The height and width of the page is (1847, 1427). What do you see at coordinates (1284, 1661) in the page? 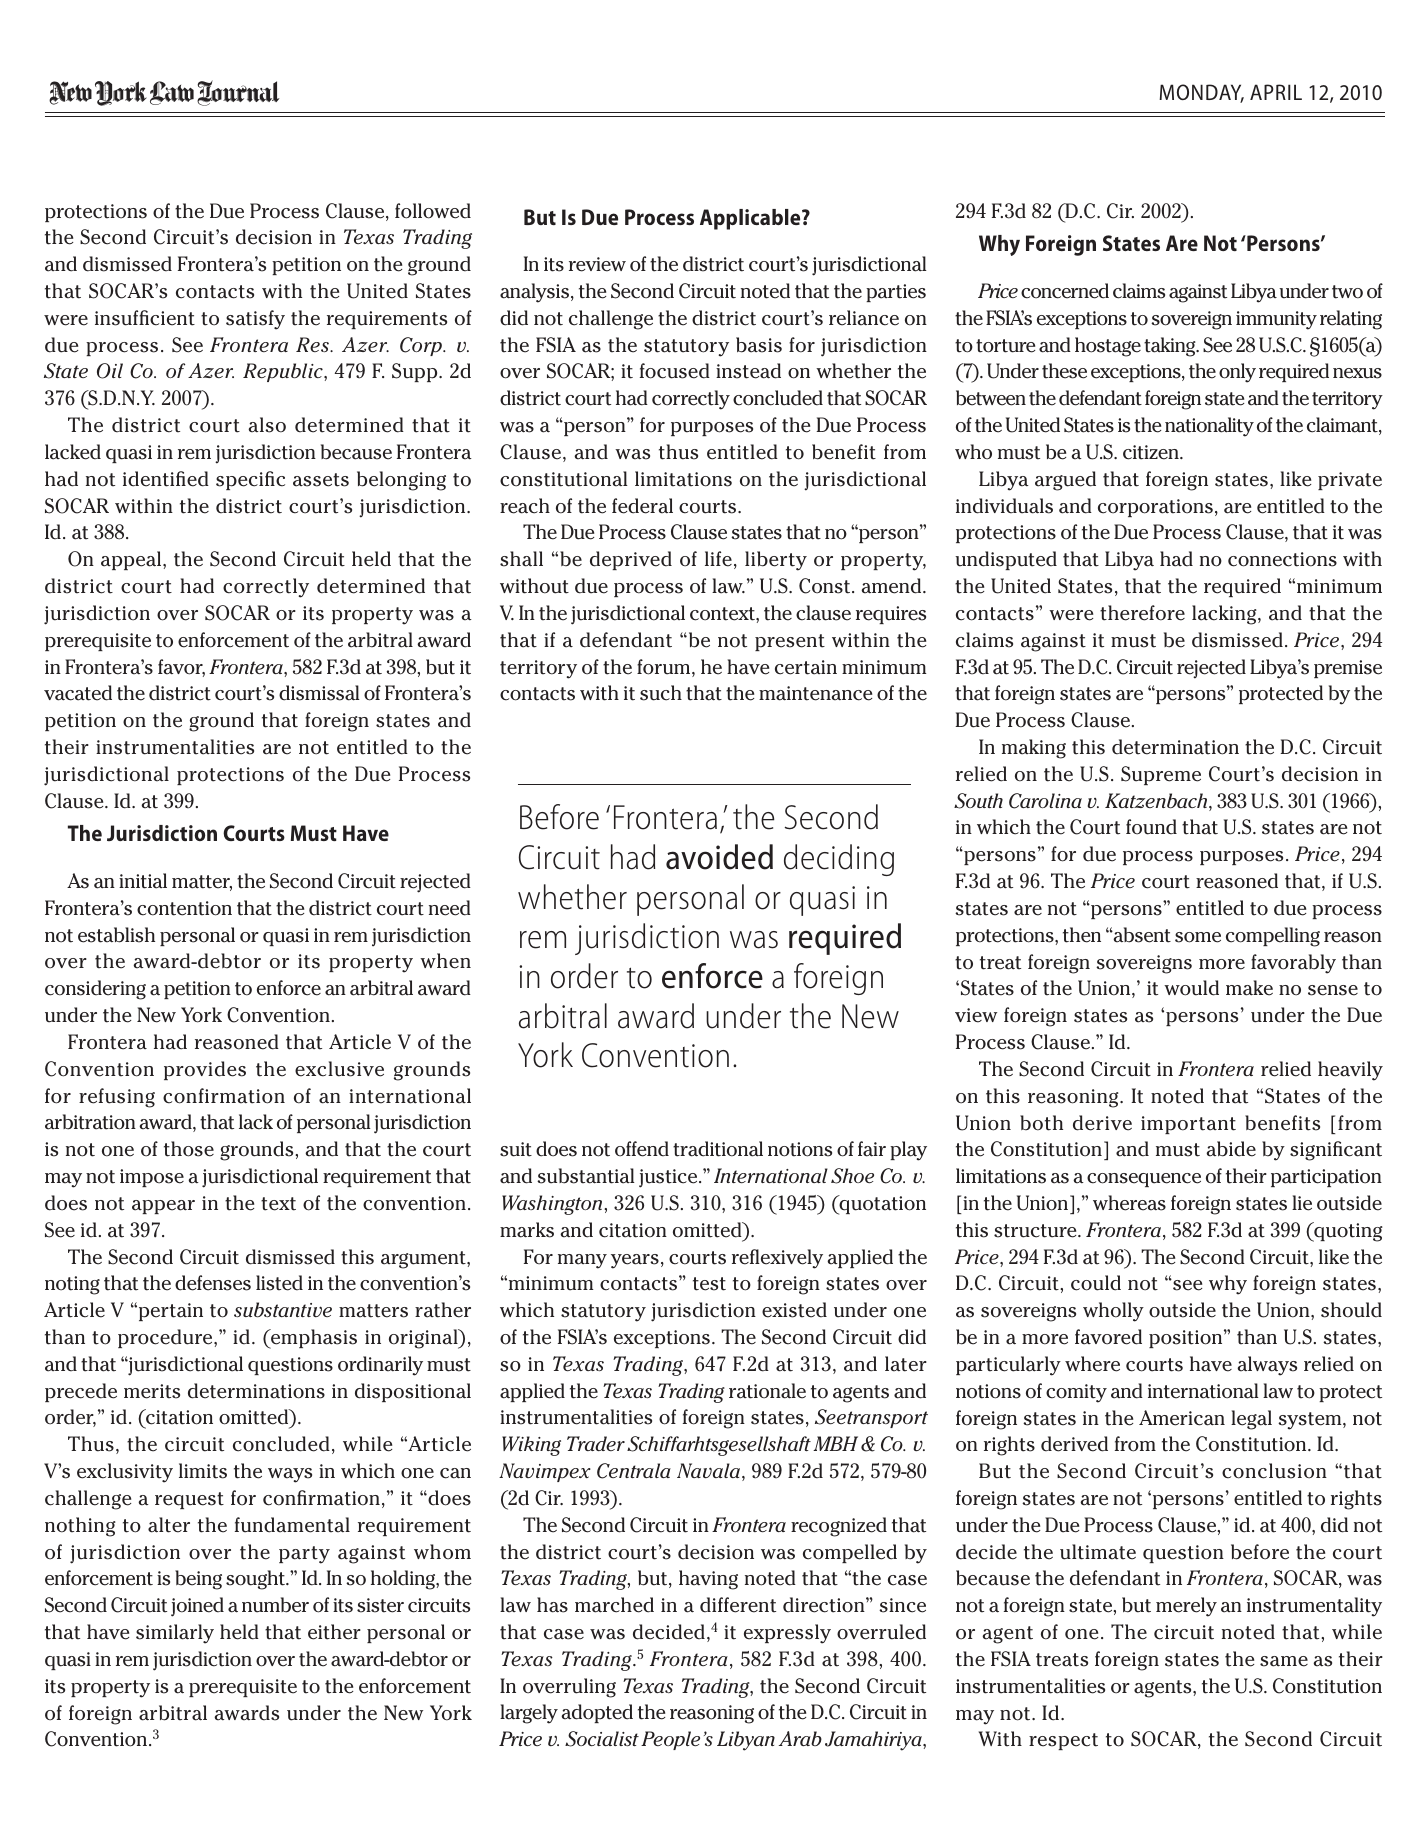
I see `same` at bounding box center [1284, 1661].
